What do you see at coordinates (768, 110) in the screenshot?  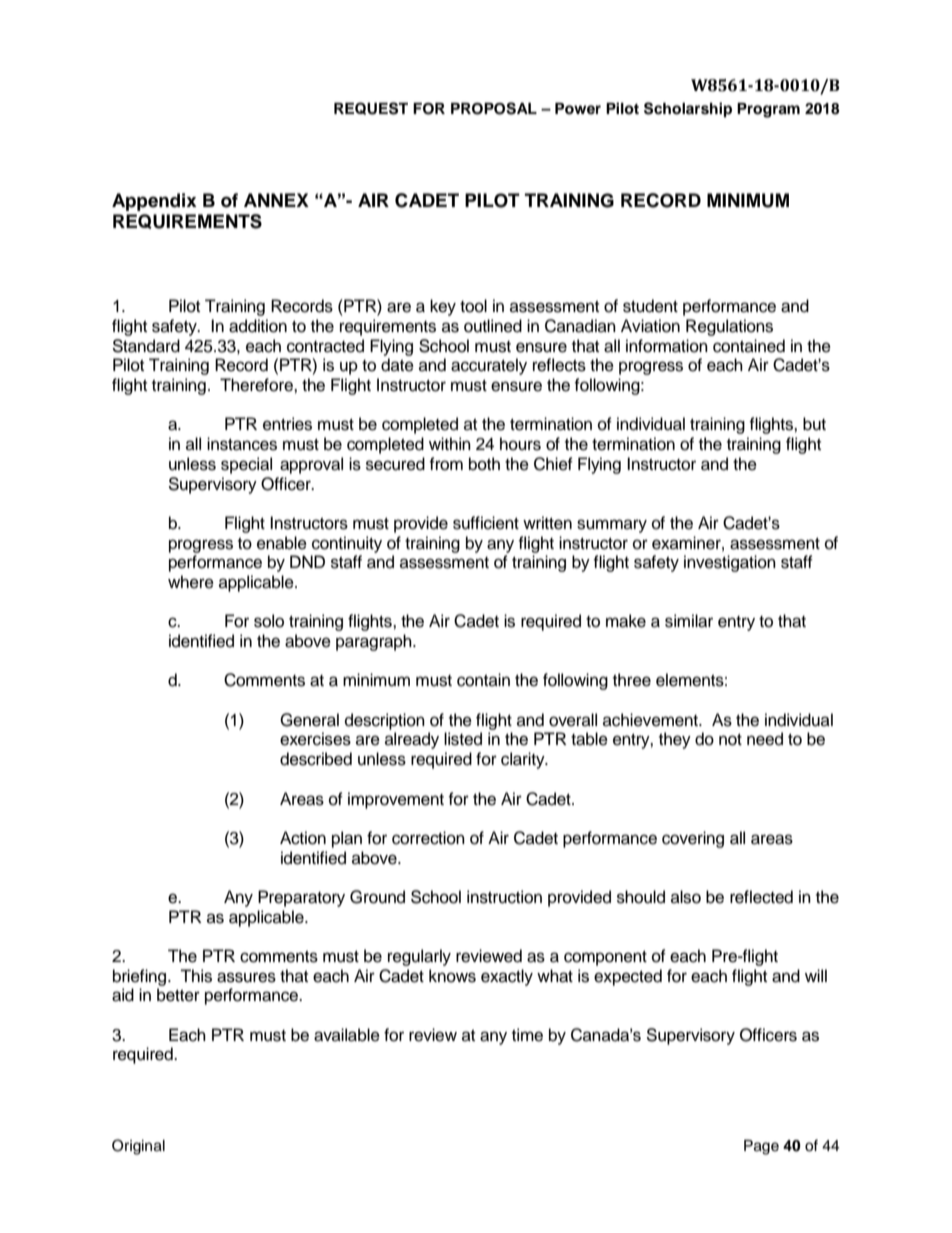 I see `Program` at bounding box center [768, 110].
